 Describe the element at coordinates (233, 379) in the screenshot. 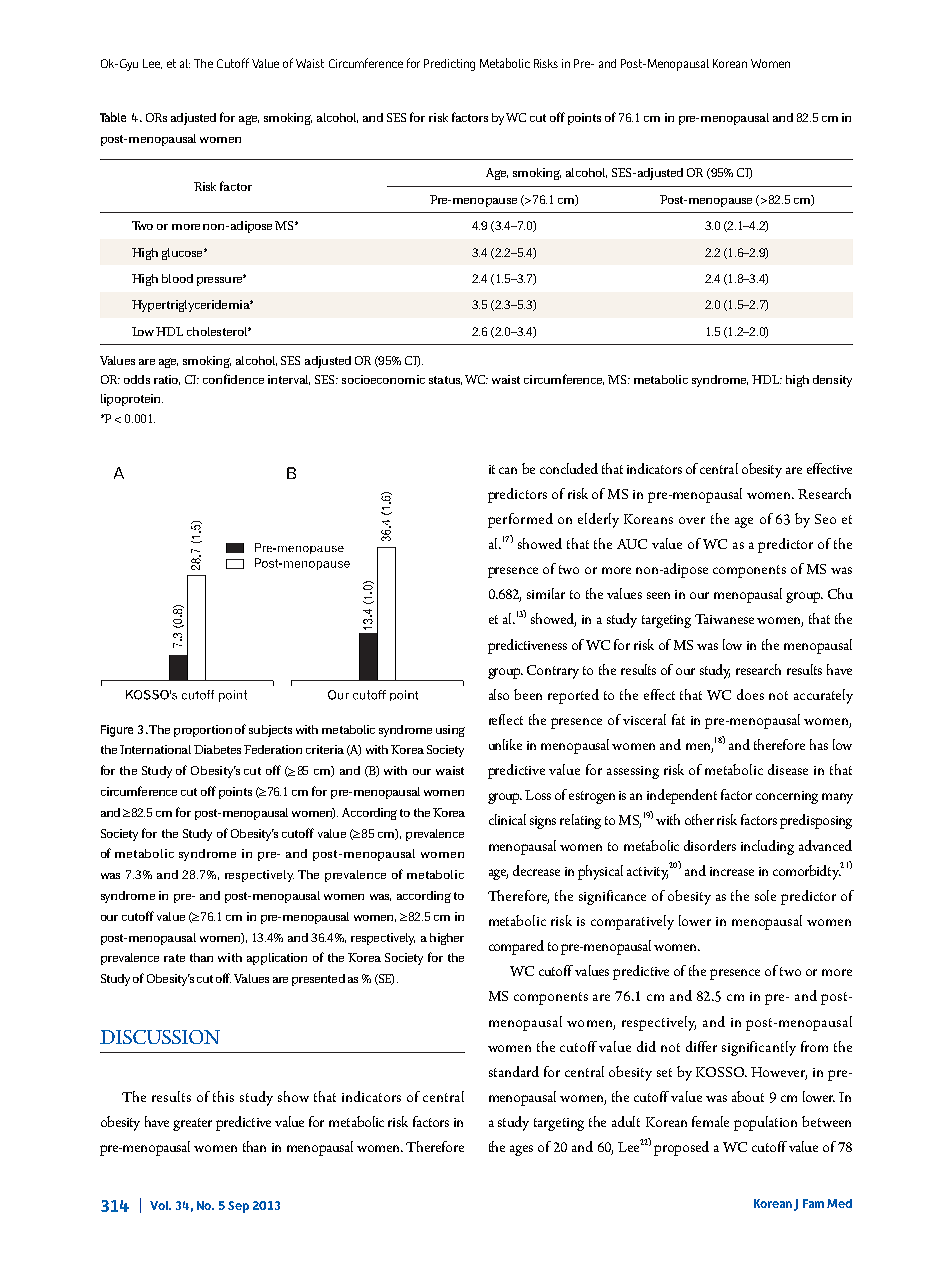

I see `confidence` at that location.
